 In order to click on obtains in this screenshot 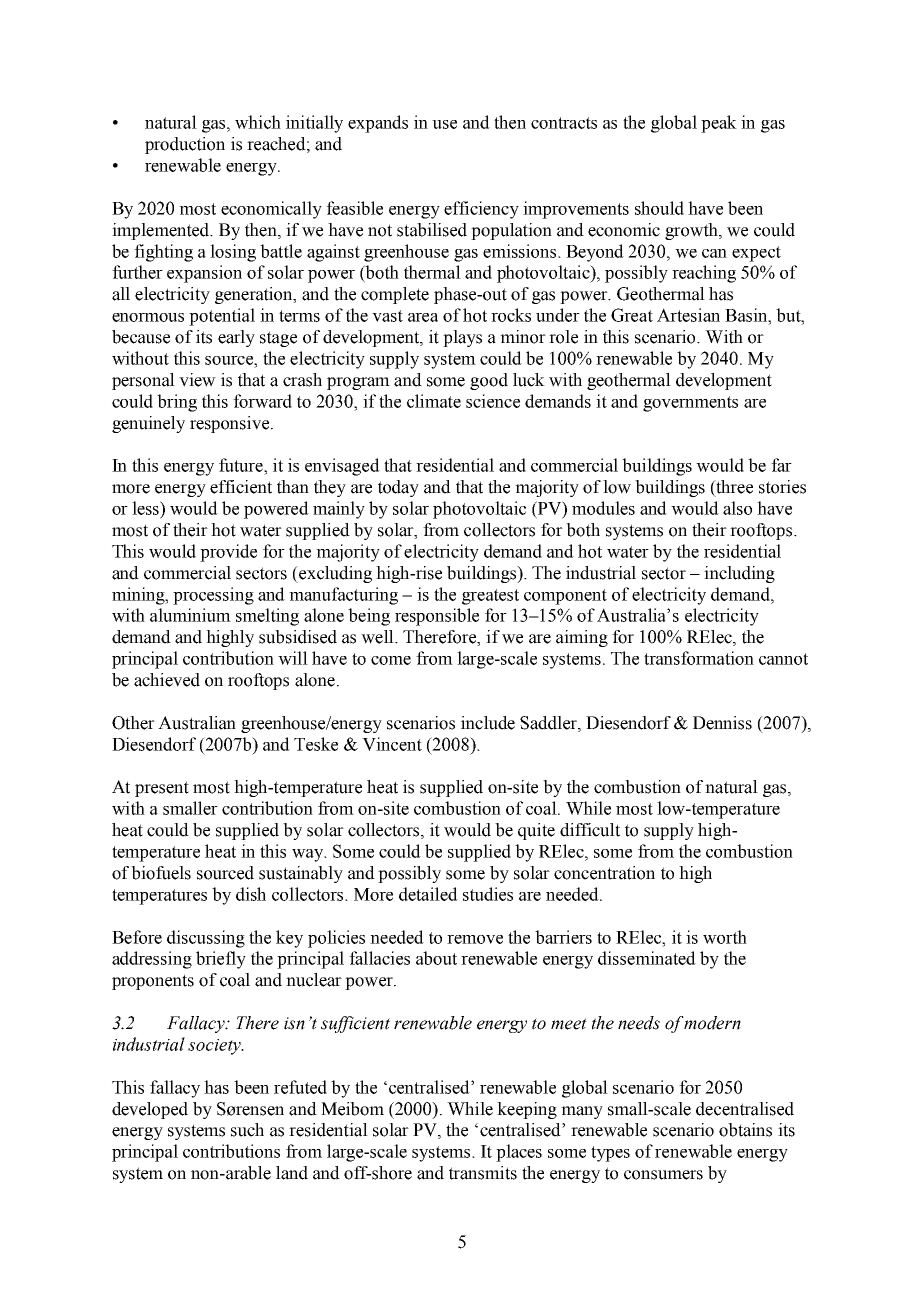, I will do `click(745, 1130)`.
